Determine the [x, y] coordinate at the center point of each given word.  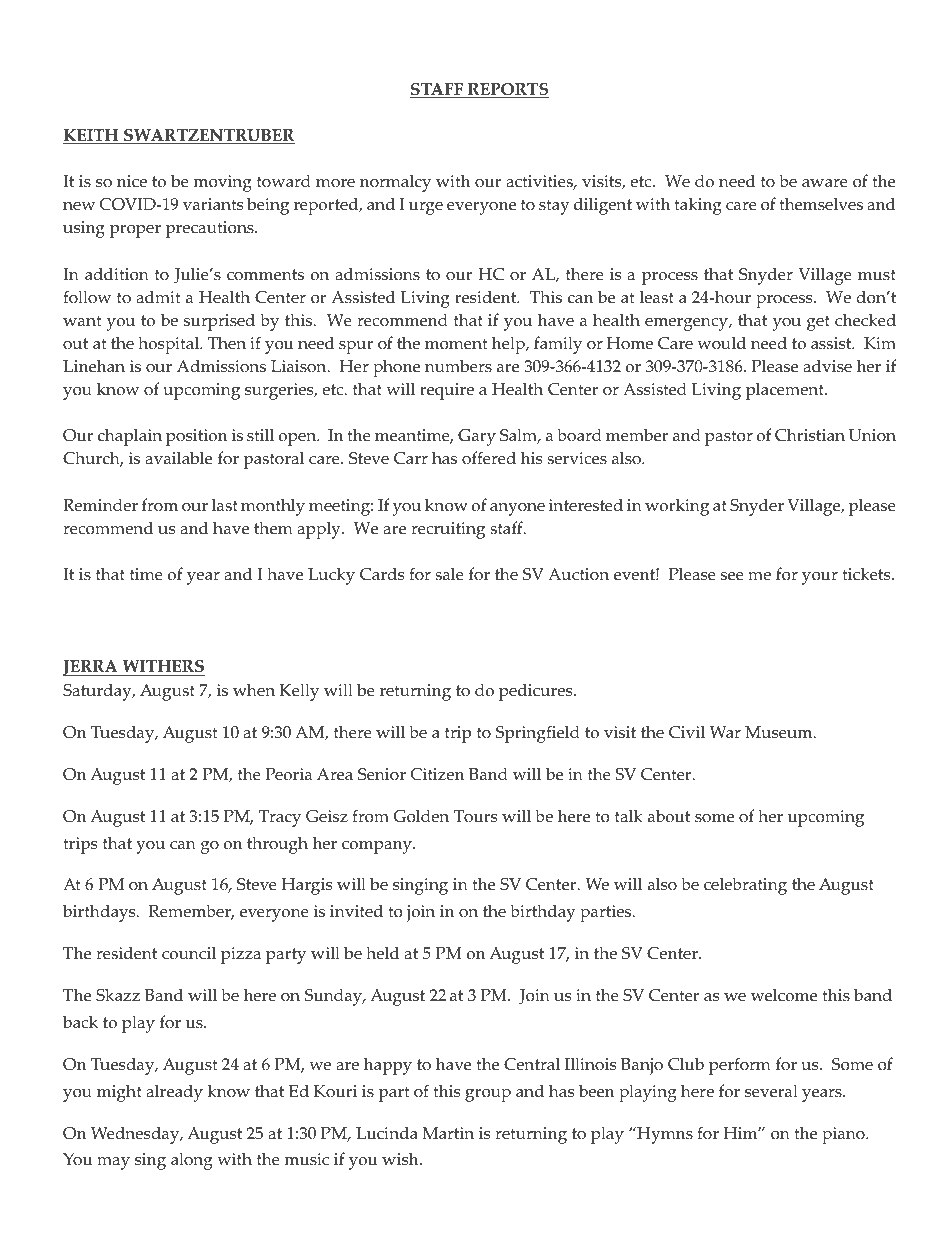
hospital [169, 345]
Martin [448, 1133]
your [820, 578]
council [189, 953]
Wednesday [136, 1135]
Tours [475, 816]
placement [786, 391]
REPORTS [507, 90]
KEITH [92, 136]
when [254, 690]
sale [449, 574]
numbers [458, 366]
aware [825, 183]
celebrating [745, 886]
